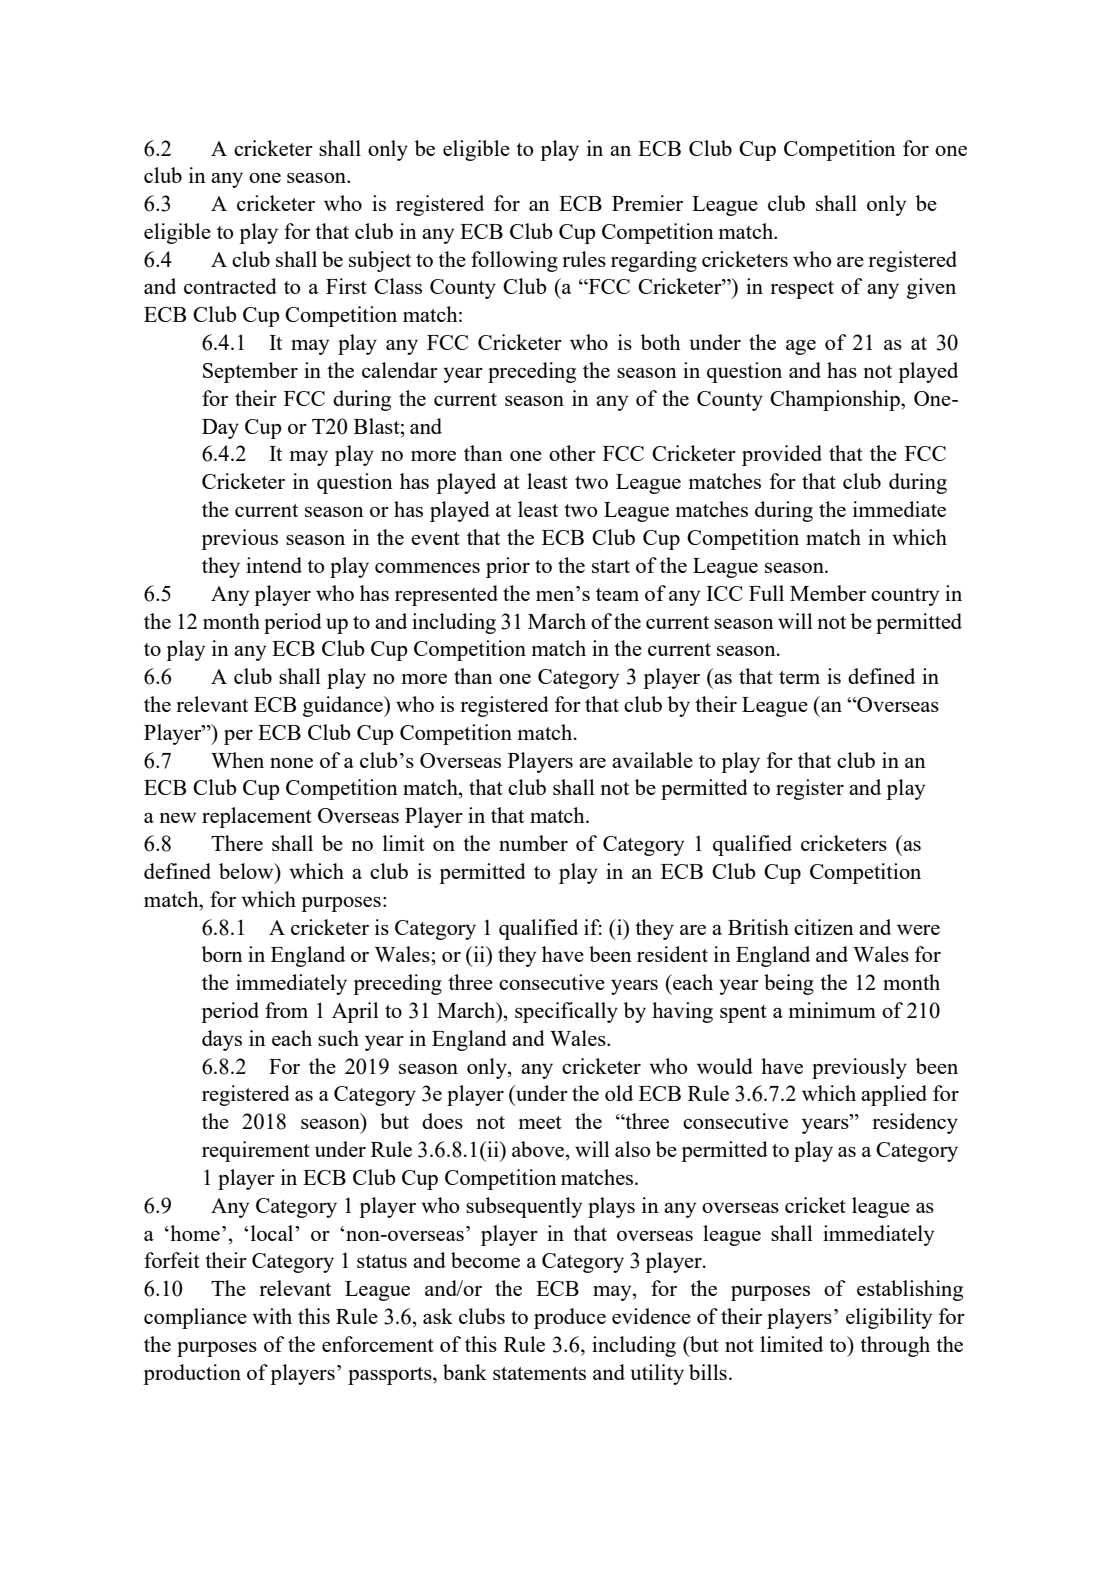  Describe the element at coordinates (802, 290) in the document. I see `respect` at that location.
